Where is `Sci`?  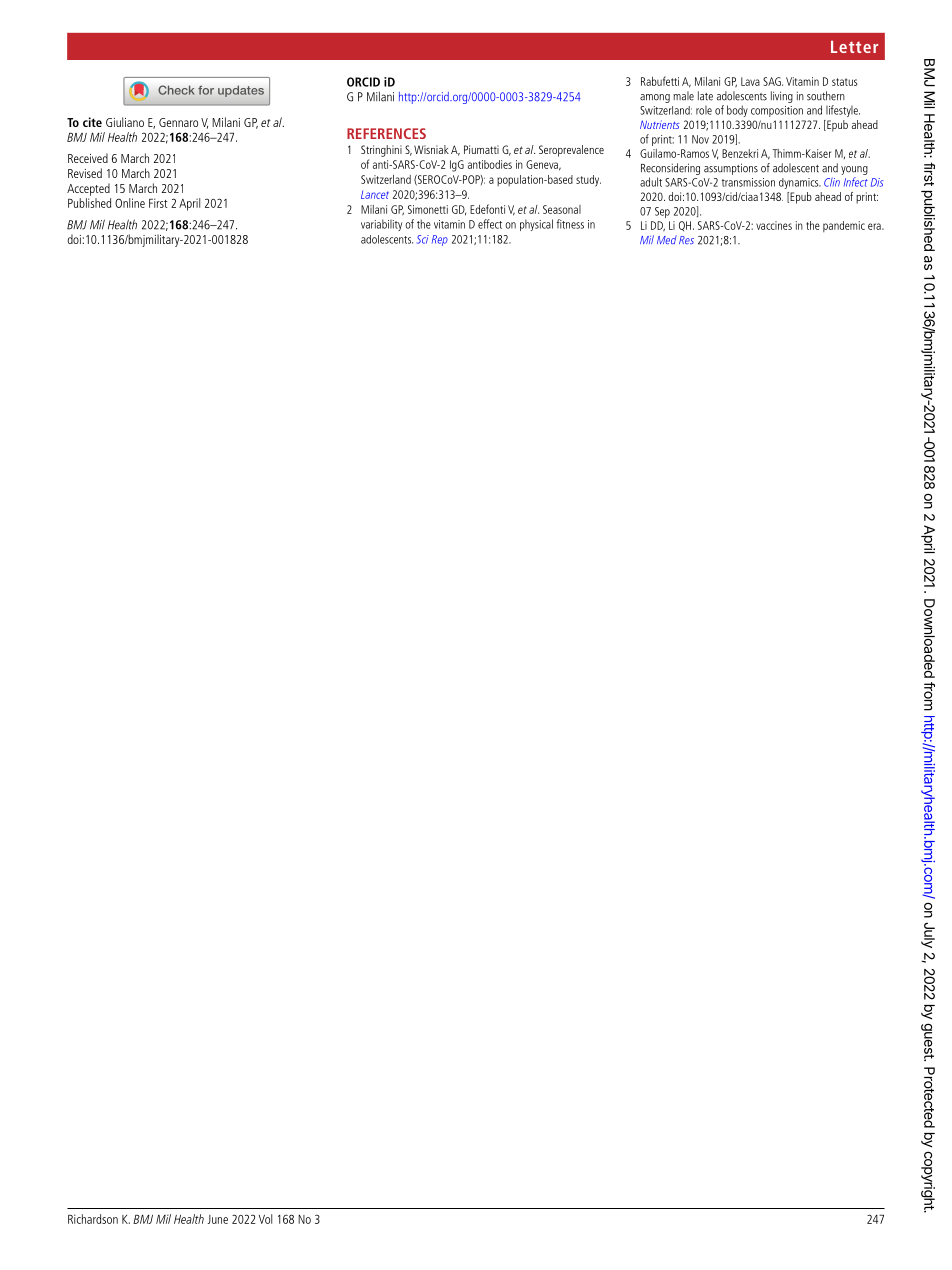
Sci is located at coordinates (423, 239).
